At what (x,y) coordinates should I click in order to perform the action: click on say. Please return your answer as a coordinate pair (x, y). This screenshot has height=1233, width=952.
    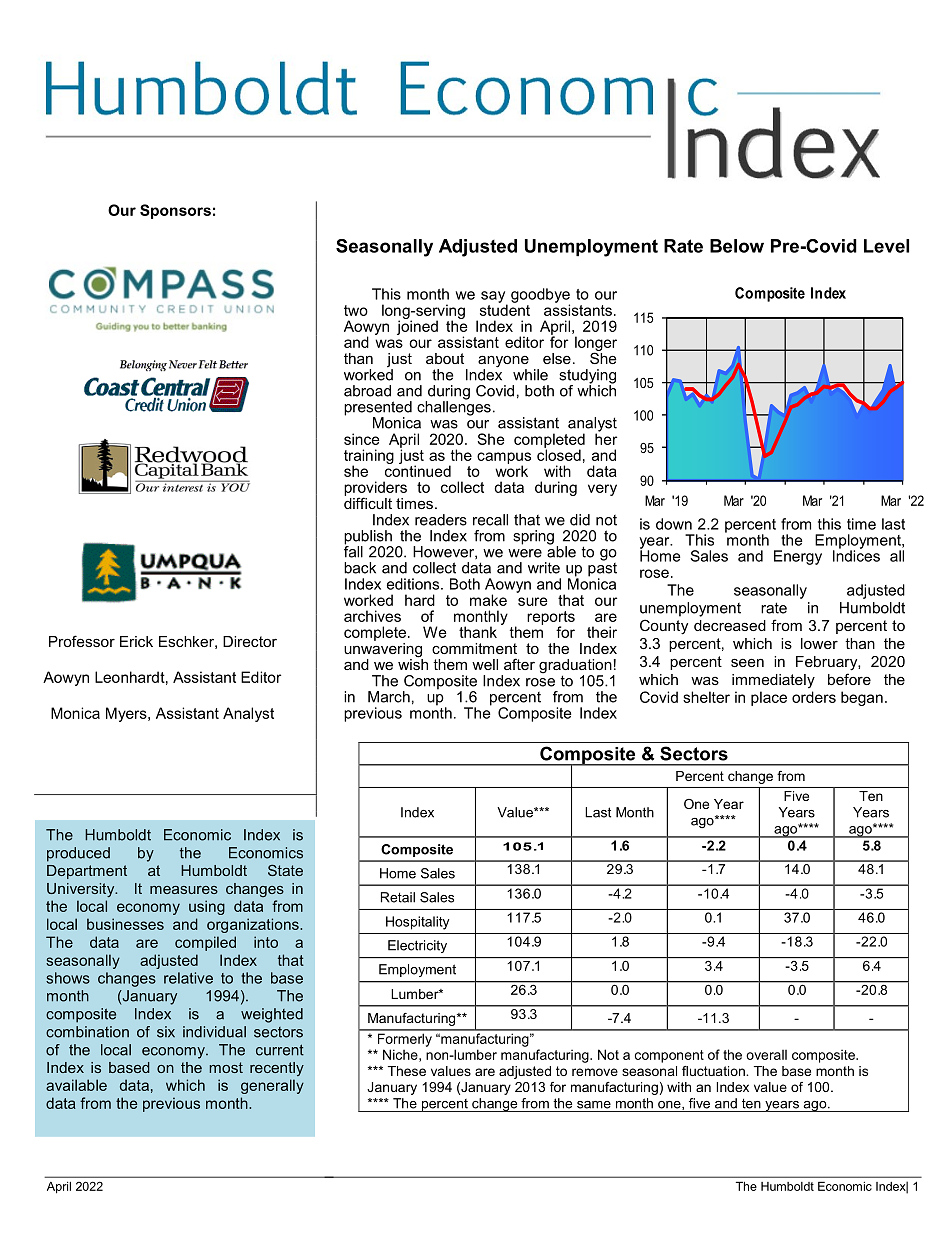
    Looking at the image, I should click on (494, 298).
